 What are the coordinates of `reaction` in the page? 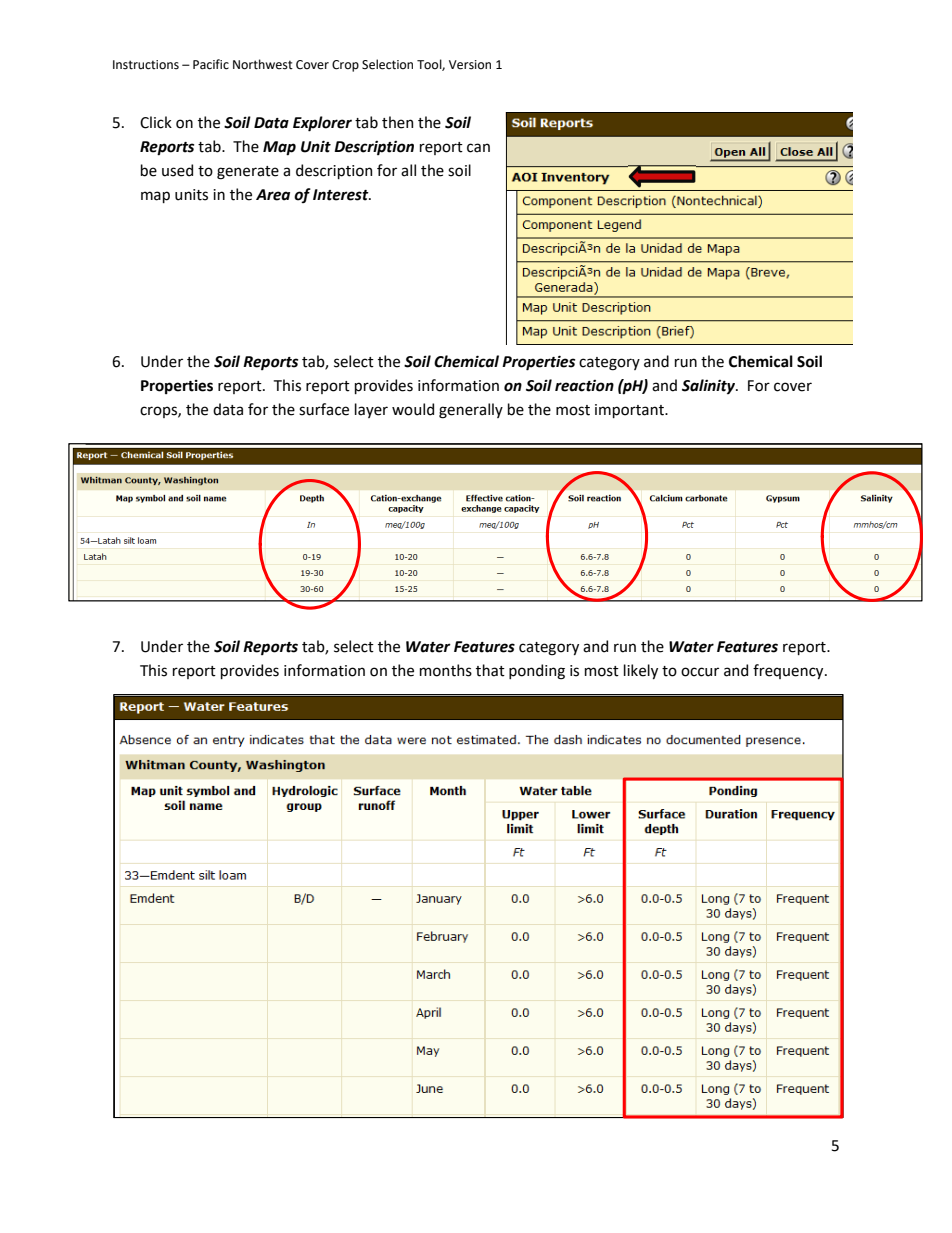 It's located at (584, 386).
